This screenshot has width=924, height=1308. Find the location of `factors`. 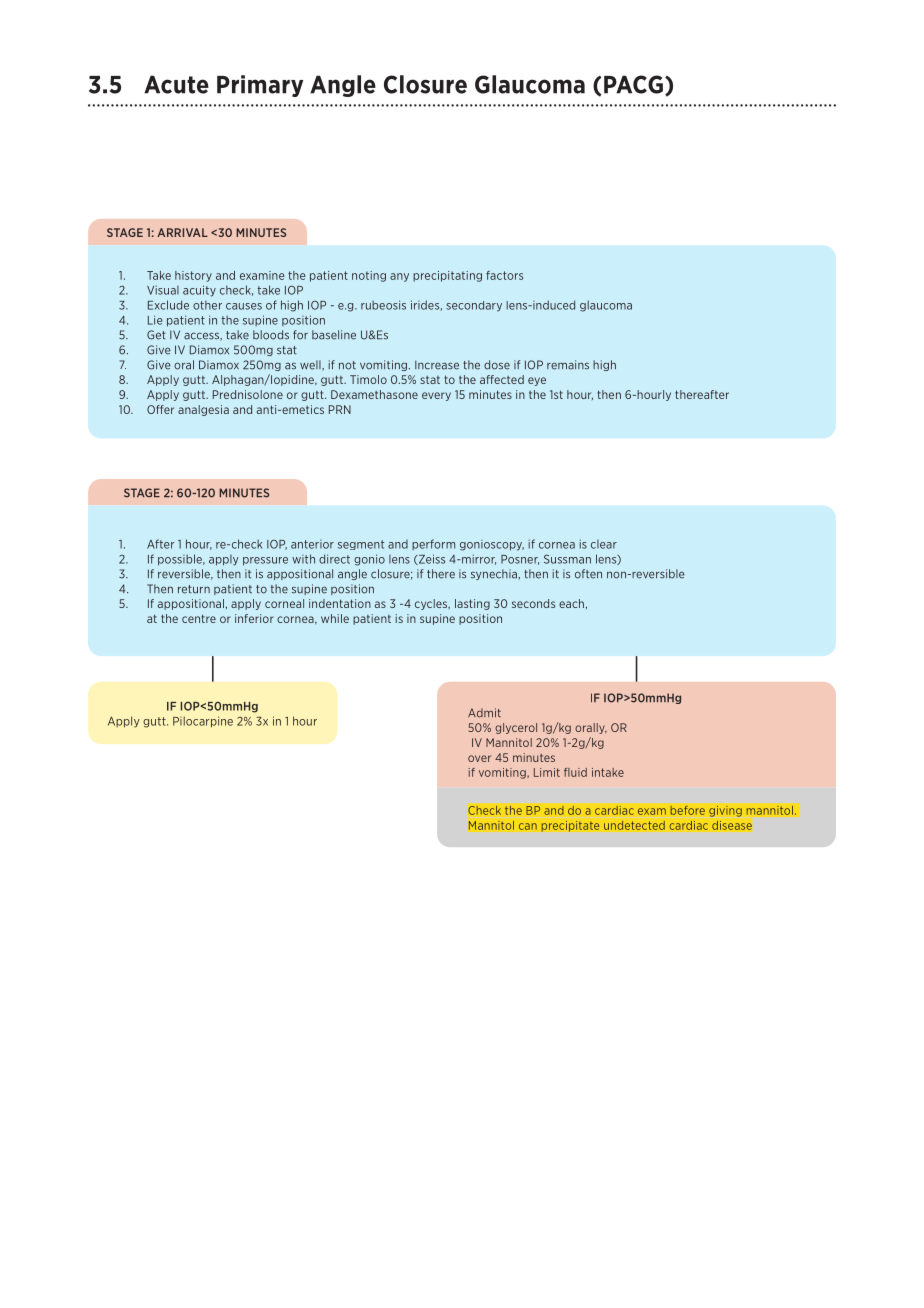

factors is located at coordinates (504, 275).
